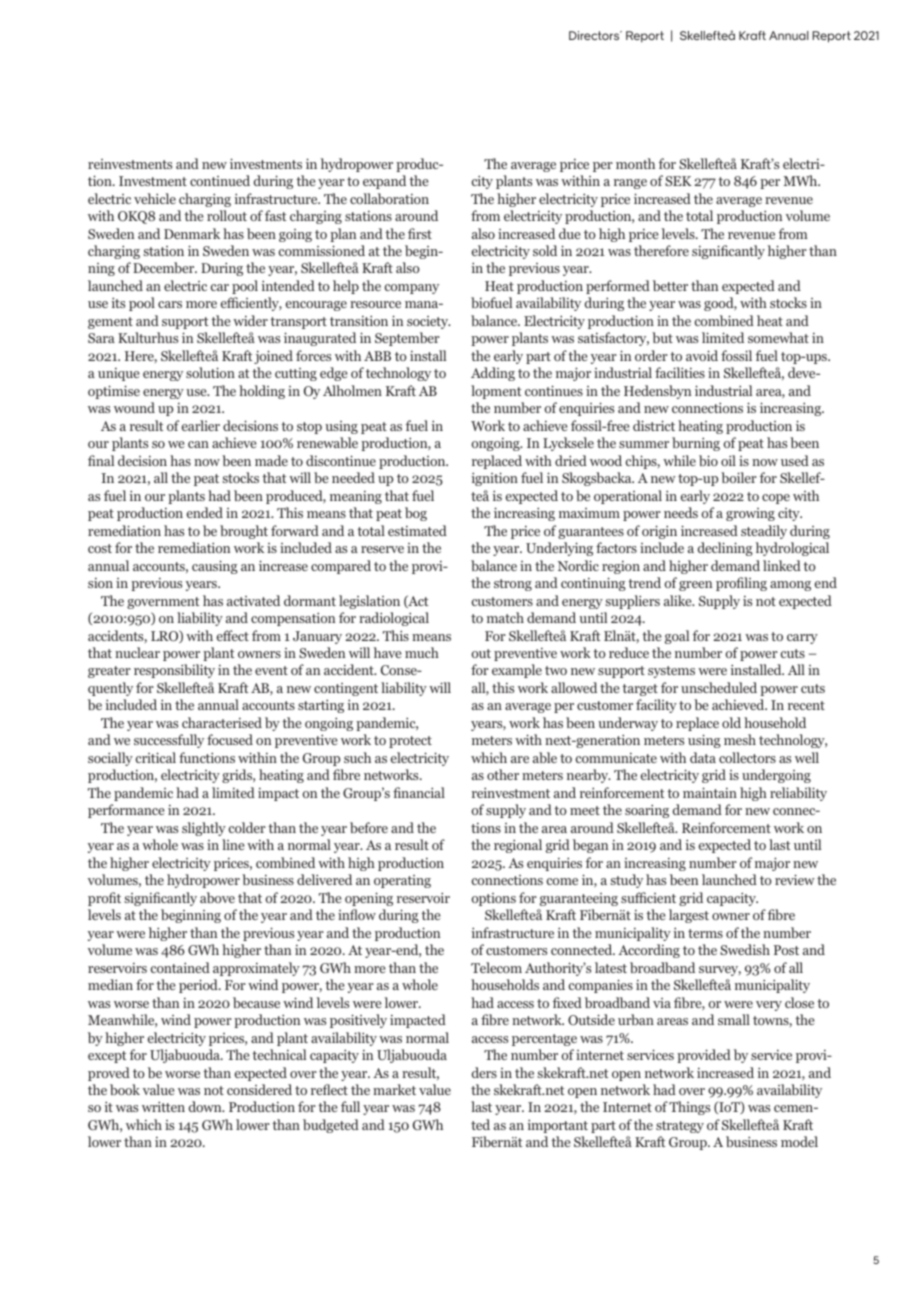 This screenshot has height=1308, width=924. I want to click on profiling, so click(741, 584).
